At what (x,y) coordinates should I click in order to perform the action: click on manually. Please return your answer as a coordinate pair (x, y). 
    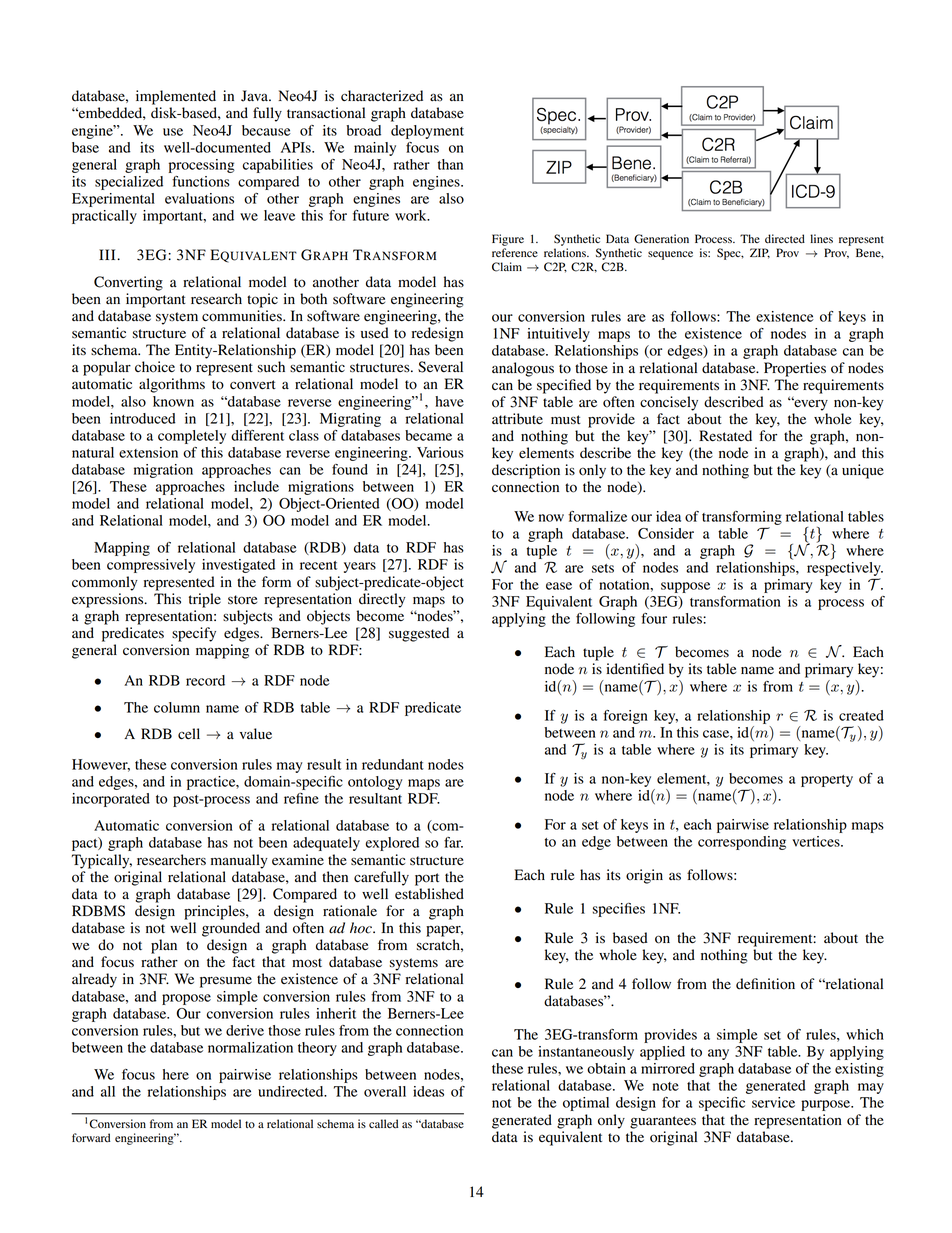
    Looking at the image, I should click on (239, 861).
